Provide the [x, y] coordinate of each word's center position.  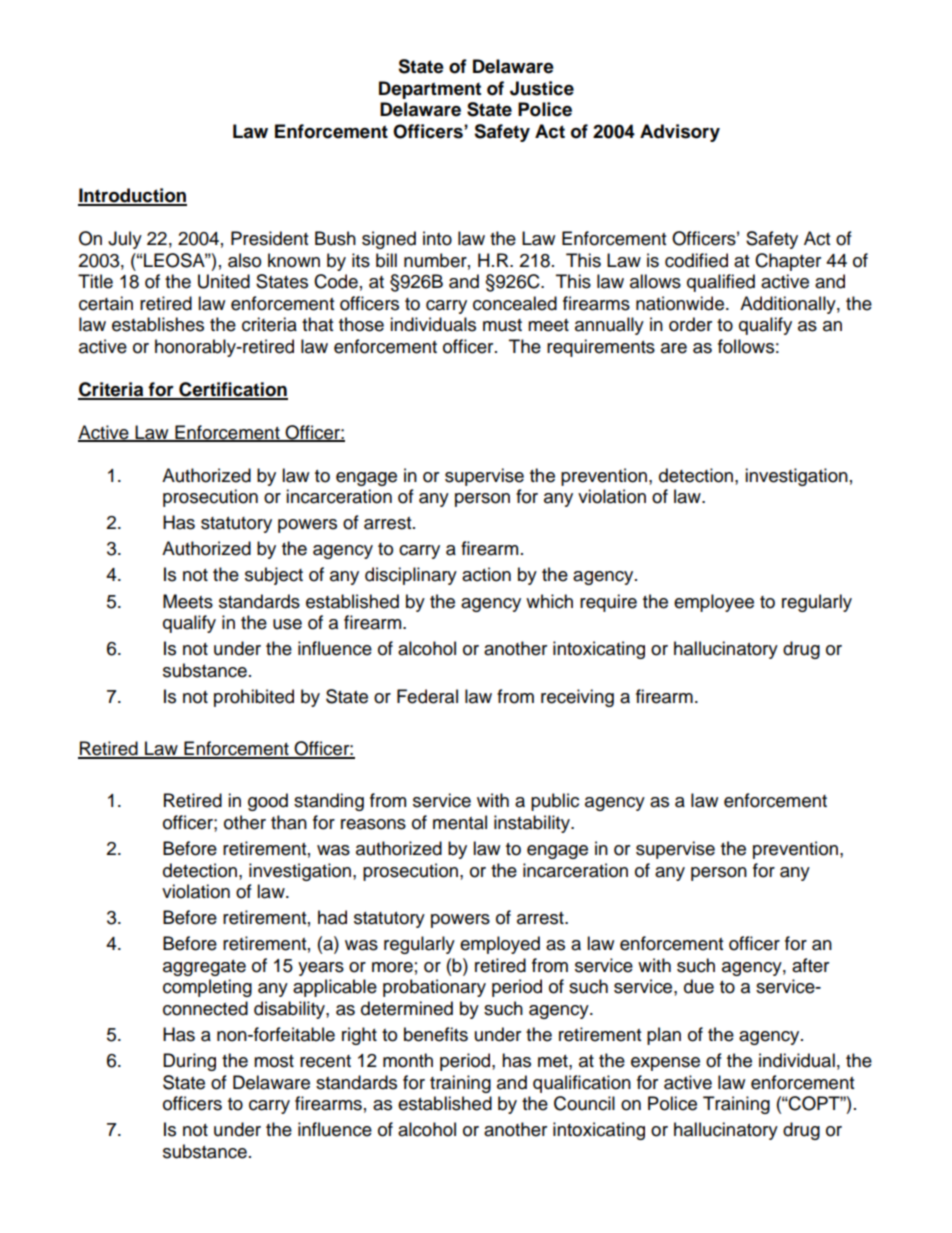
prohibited [254, 698]
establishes [158, 324]
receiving [577, 698]
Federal [427, 696]
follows [746, 346]
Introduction [132, 196]
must [502, 325]
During [189, 1062]
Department [430, 90]
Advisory [680, 133]
